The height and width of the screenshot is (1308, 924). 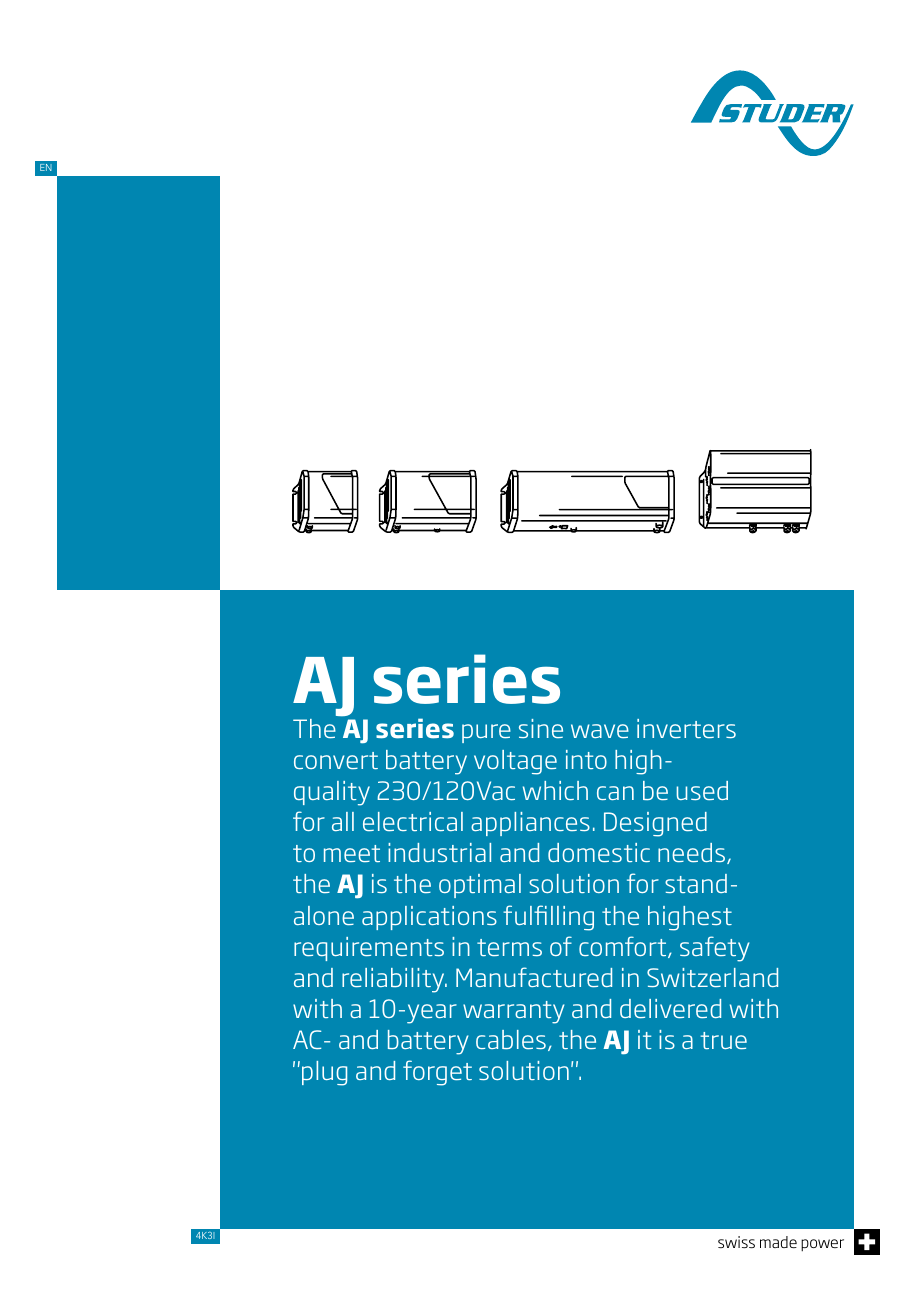 What do you see at coordinates (586, 759) in the screenshot?
I see `into` at bounding box center [586, 759].
